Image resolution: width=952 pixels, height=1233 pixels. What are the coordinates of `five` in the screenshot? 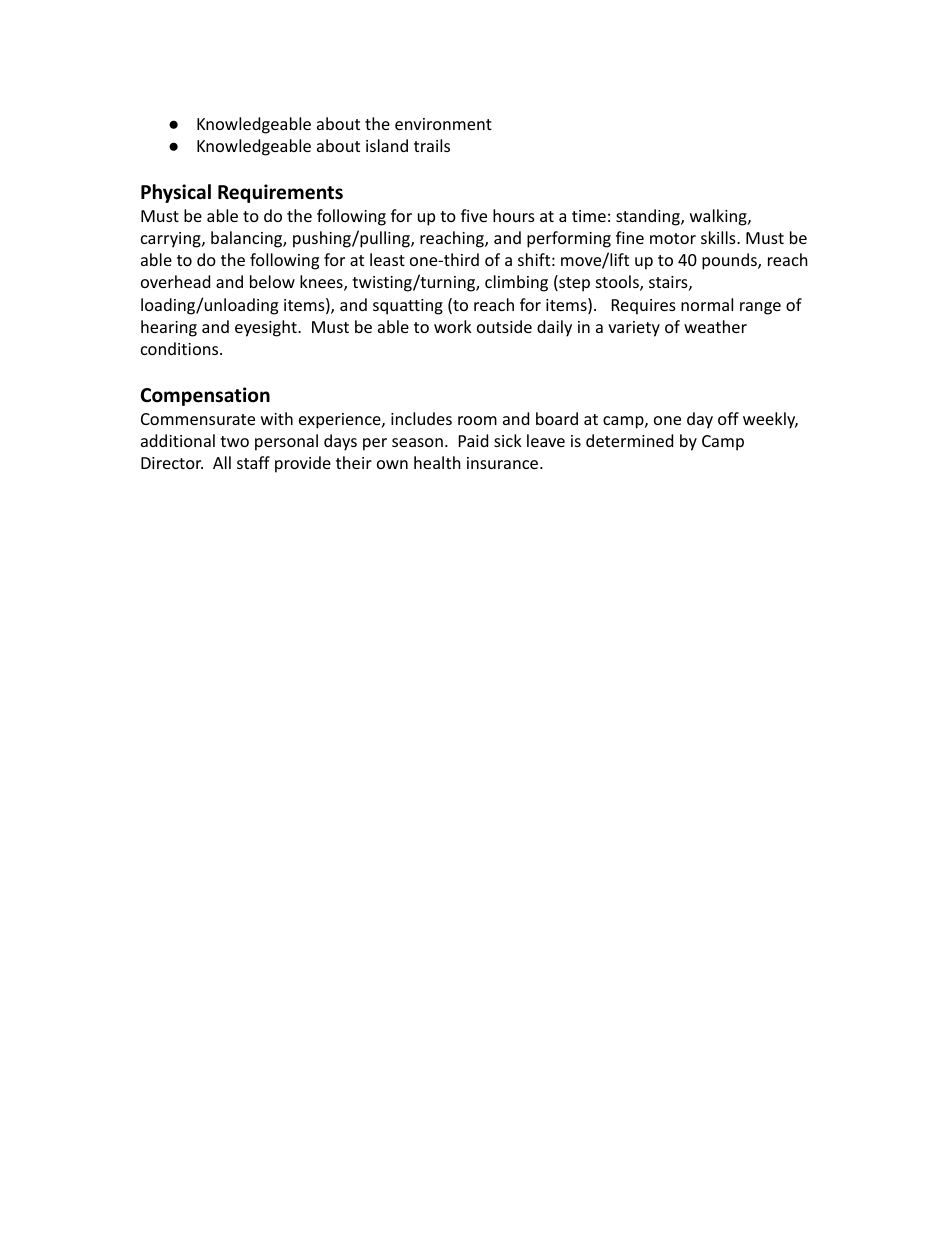 It's located at (474, 215).
